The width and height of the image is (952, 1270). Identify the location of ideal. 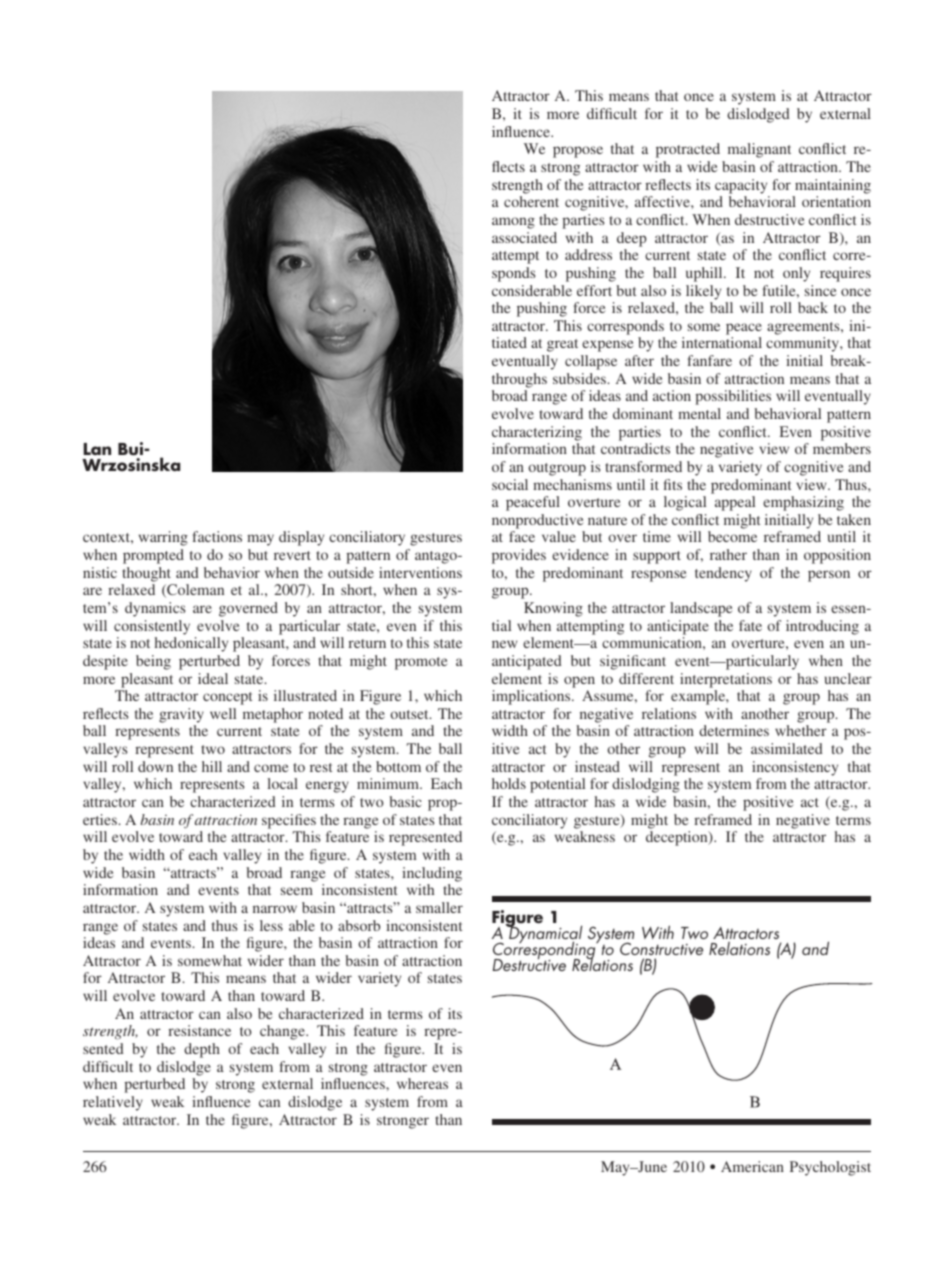
(213, 678).
